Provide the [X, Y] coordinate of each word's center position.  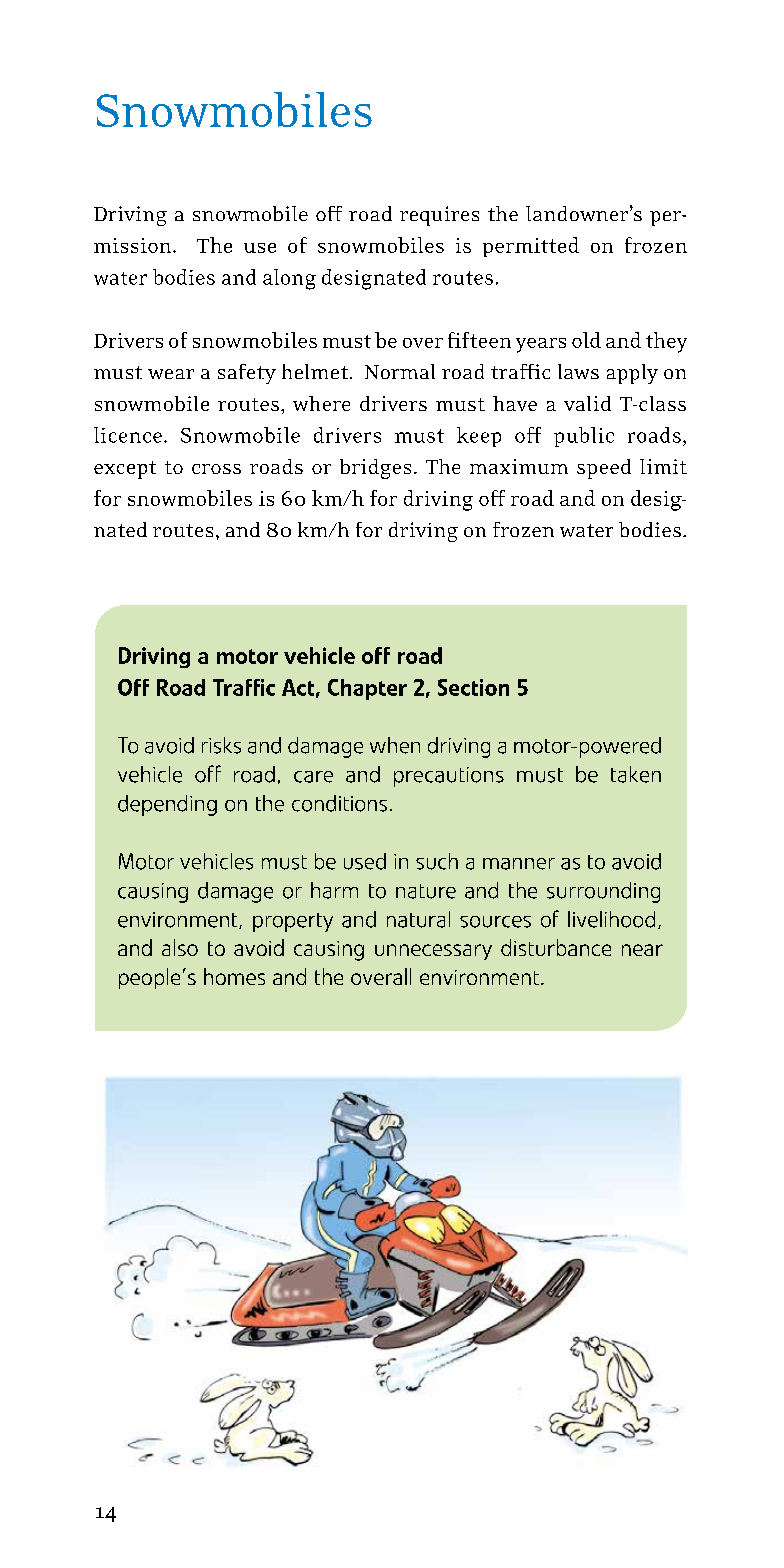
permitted [531, 247]
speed [604, 469]
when [395, 745]
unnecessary [433, 952]
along [289, 279]
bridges [375, 469]
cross [216, 469]
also [180, 947]
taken [636, 774]
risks [221, 745]
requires [439, 216]
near [642, 950]
